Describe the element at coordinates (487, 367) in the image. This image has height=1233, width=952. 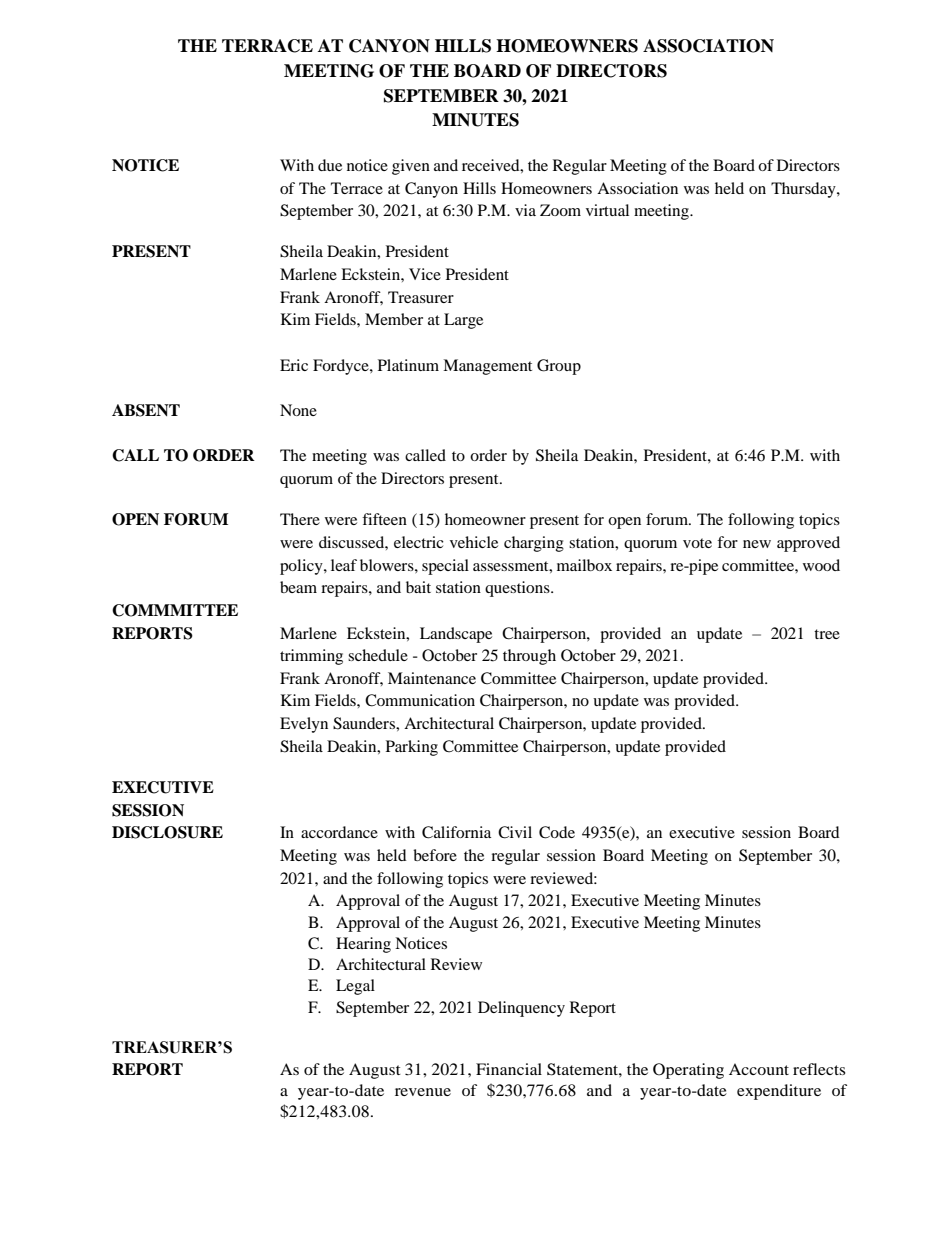
I see `Management` at that location.
